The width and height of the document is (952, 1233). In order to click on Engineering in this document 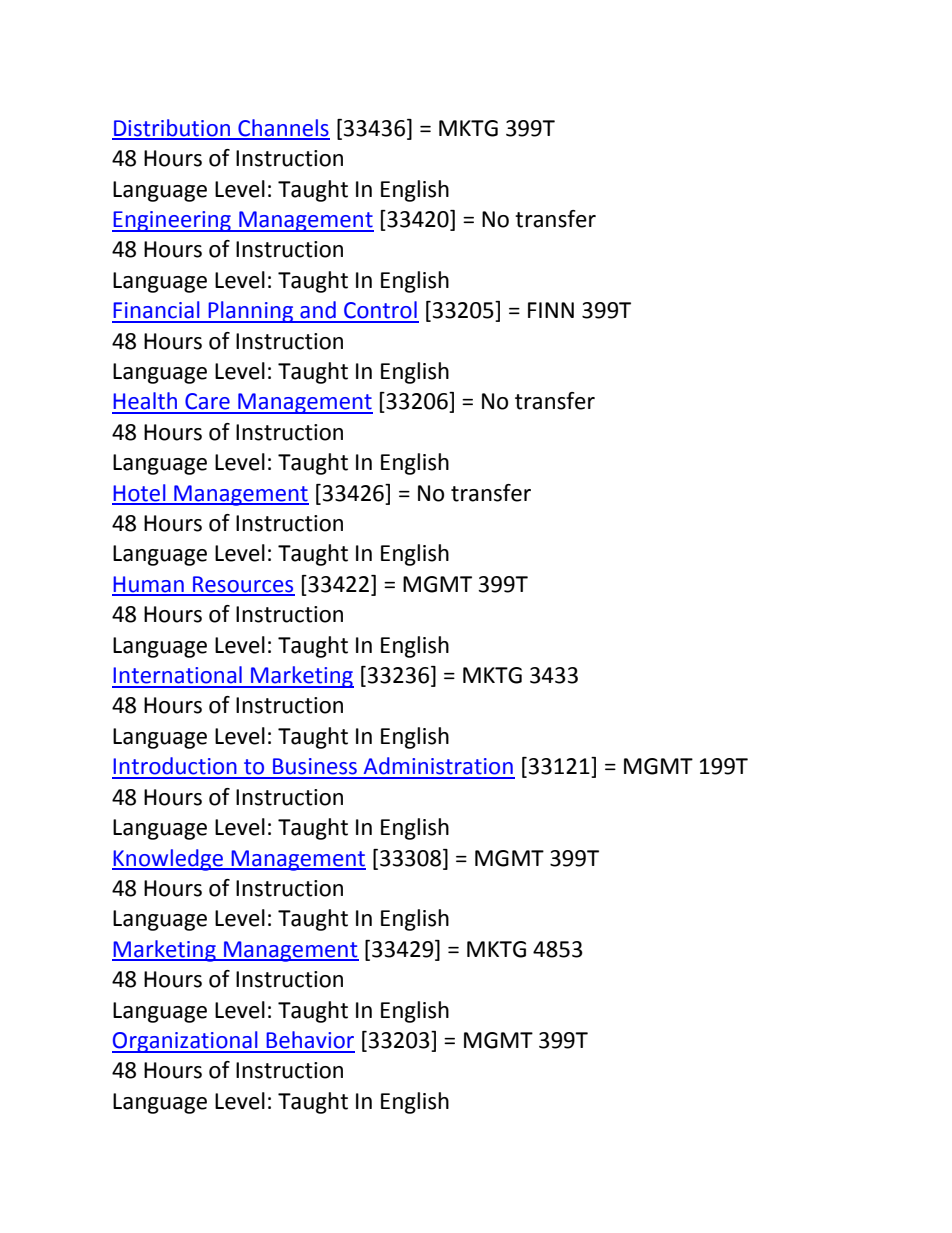, I will do `click(172, 221)`.
